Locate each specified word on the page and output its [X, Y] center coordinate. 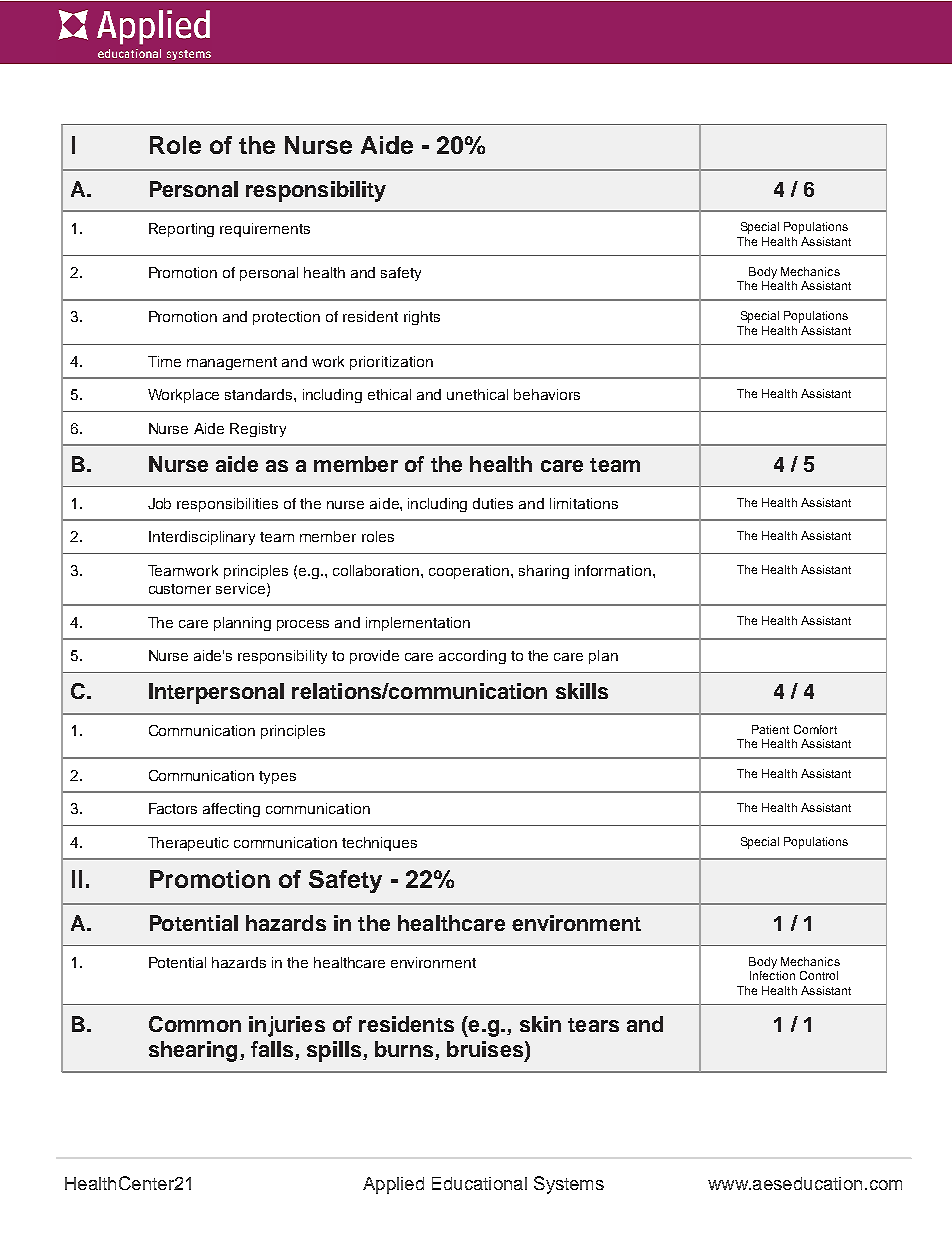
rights [422, 318]
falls [273, 1050]
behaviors [547, 394]
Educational [479, 1183]
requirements [265, 230]
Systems [569, 1185]
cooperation [470, 572]
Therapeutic [188, 844]
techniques [379, 844]
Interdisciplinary [202, 538]
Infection [772, 975]
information [613, 570]
